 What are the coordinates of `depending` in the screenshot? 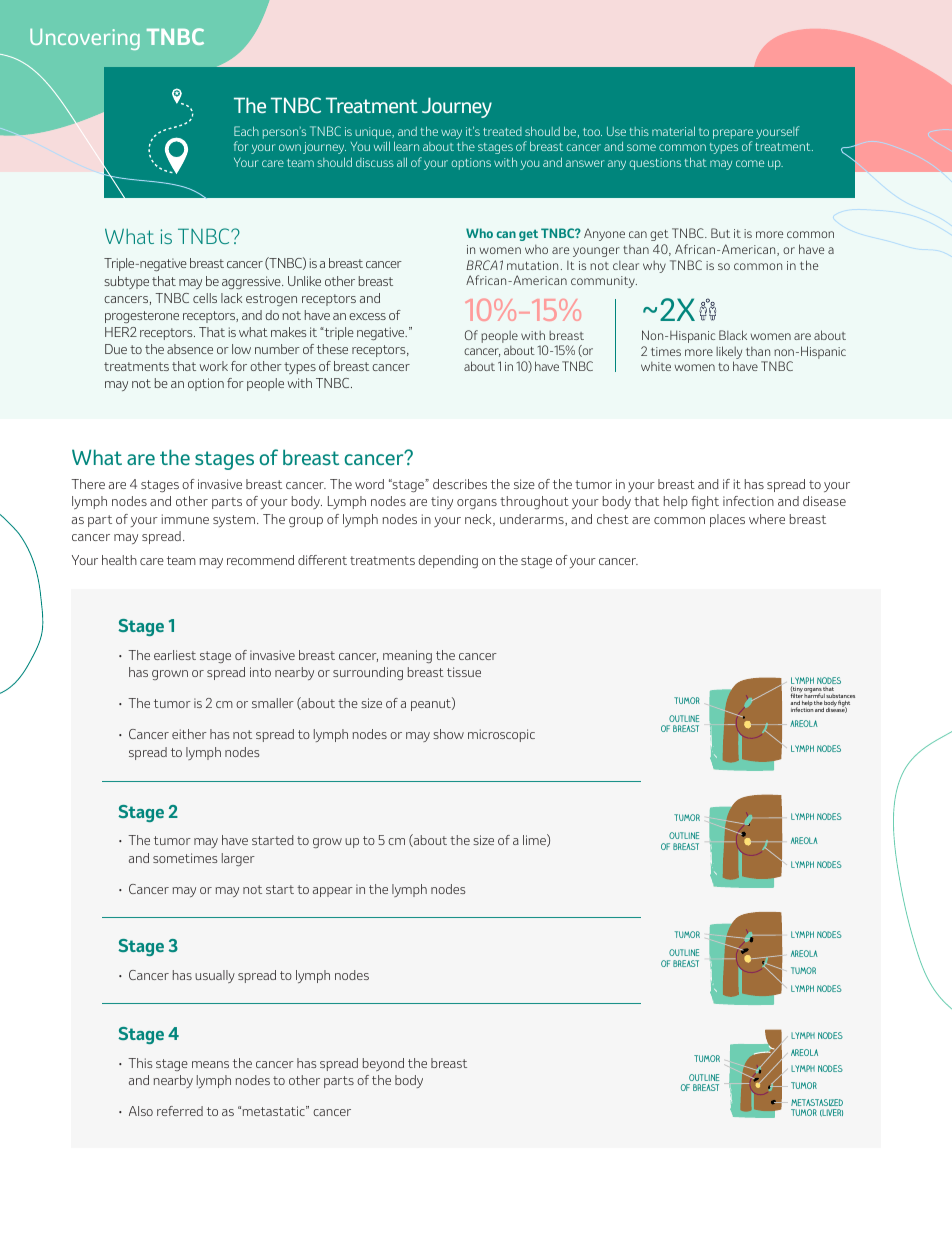 It's located at (448, 561).
